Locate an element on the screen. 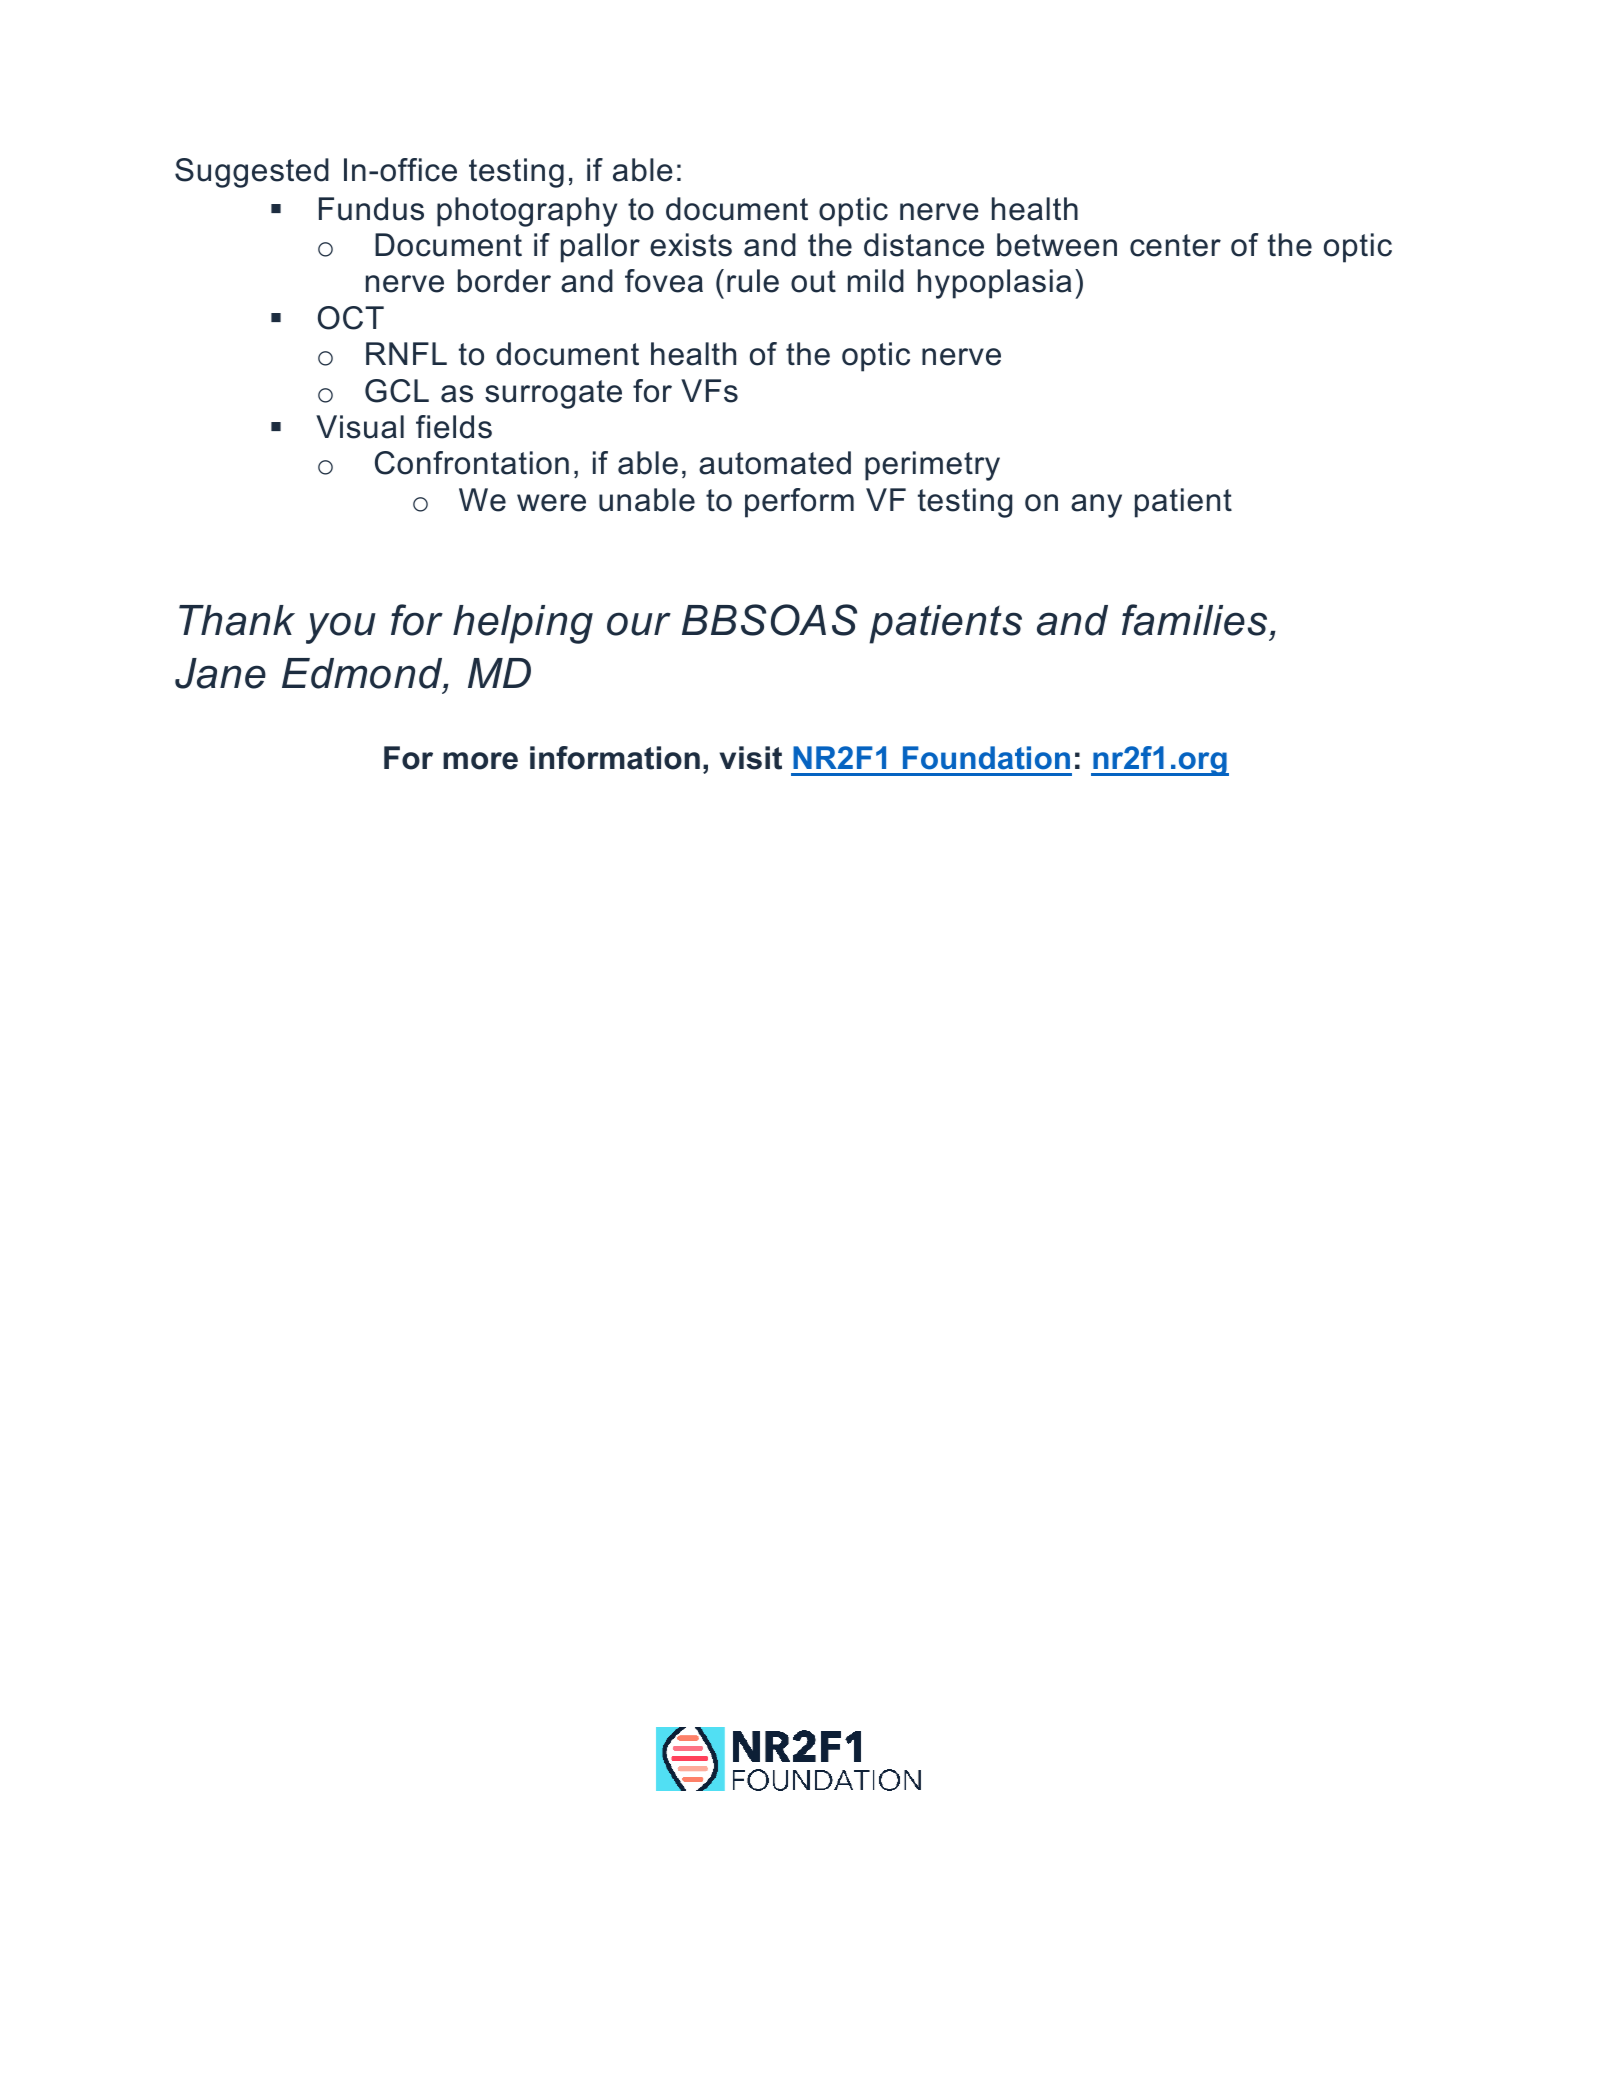 This screenshot has width=1612, height=2086. Fundus is located at coordinates (371, 209).
